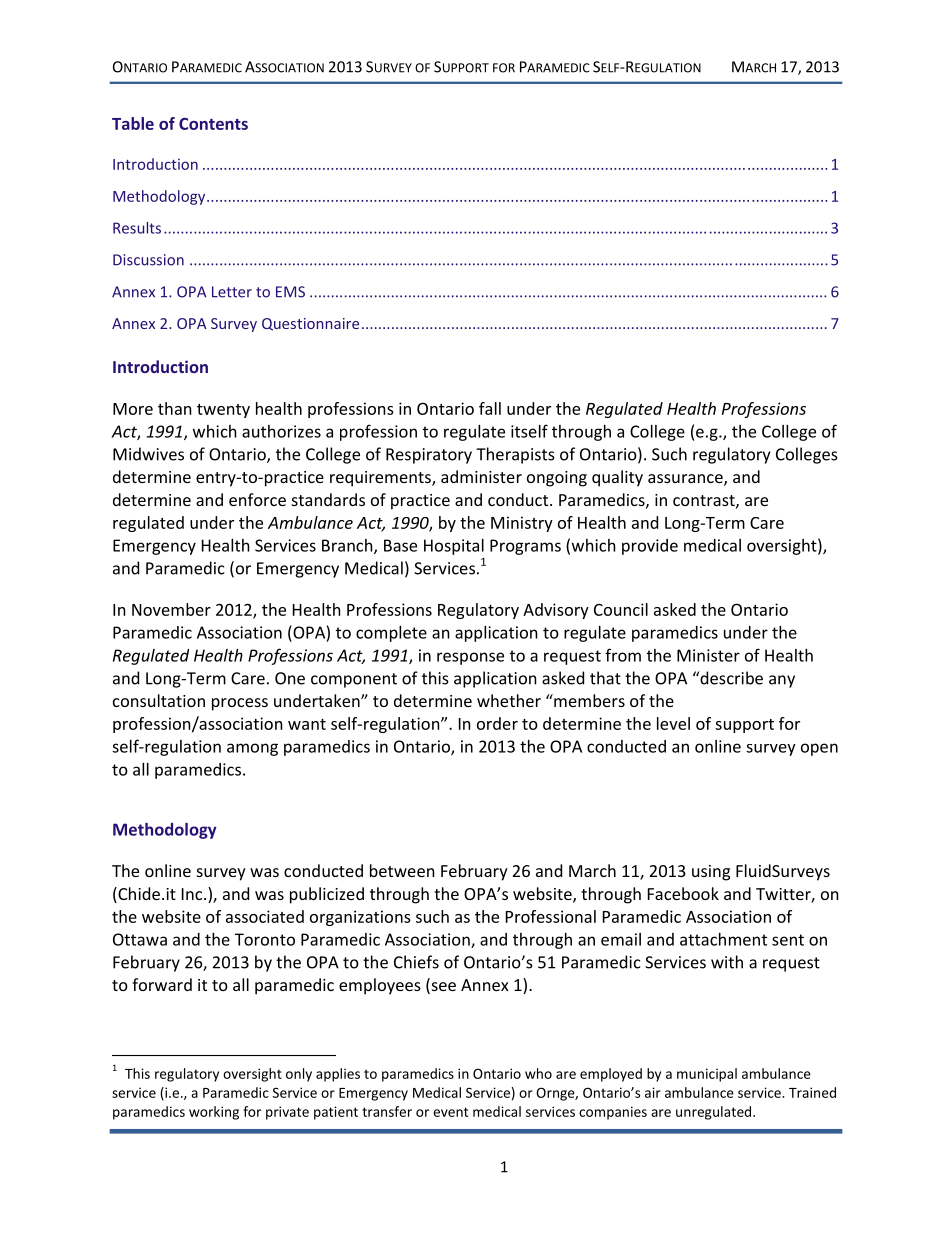 The image size is (952, 1233). Describe the element at coordinates (213, 124) in the page. I see `Contents` at that location.
